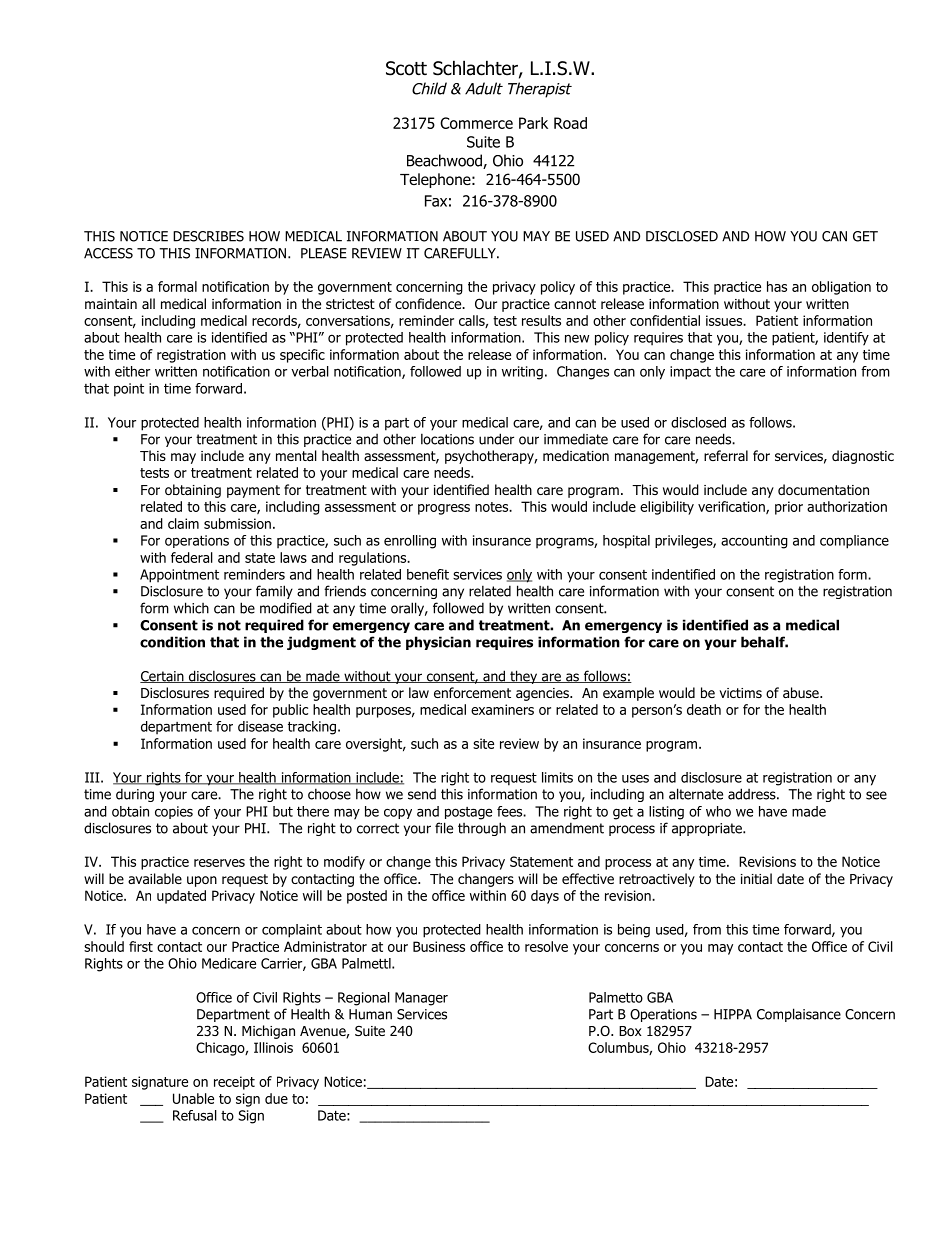  I want to click on Manager, so click(421, 999).
